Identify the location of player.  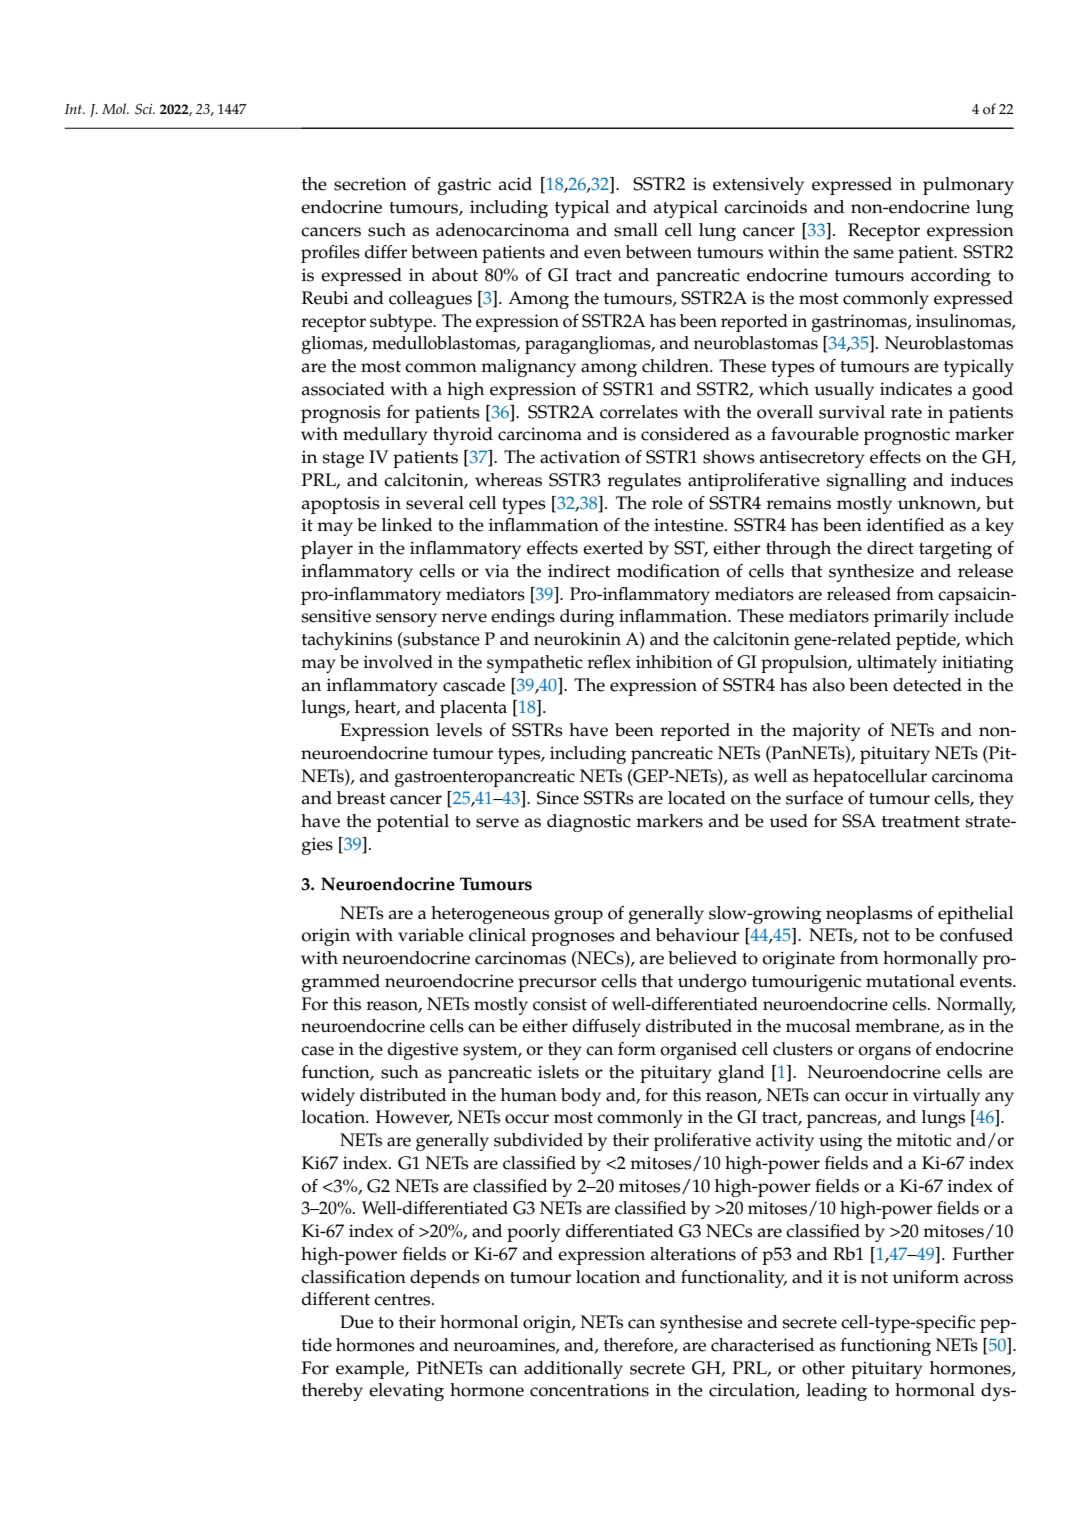
(327, 550).
